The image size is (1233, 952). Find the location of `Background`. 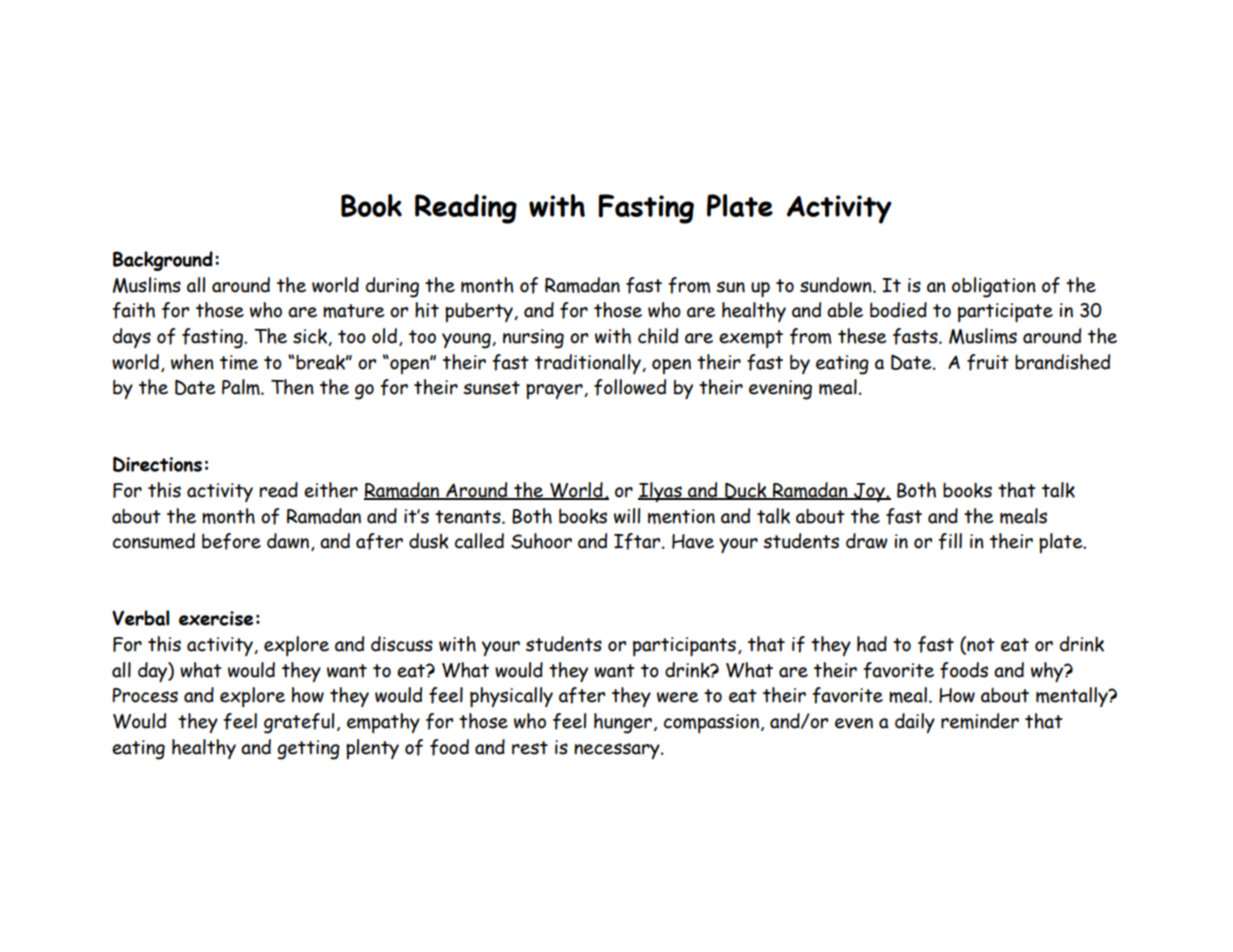

Background is located at coordinates (163, 261).
